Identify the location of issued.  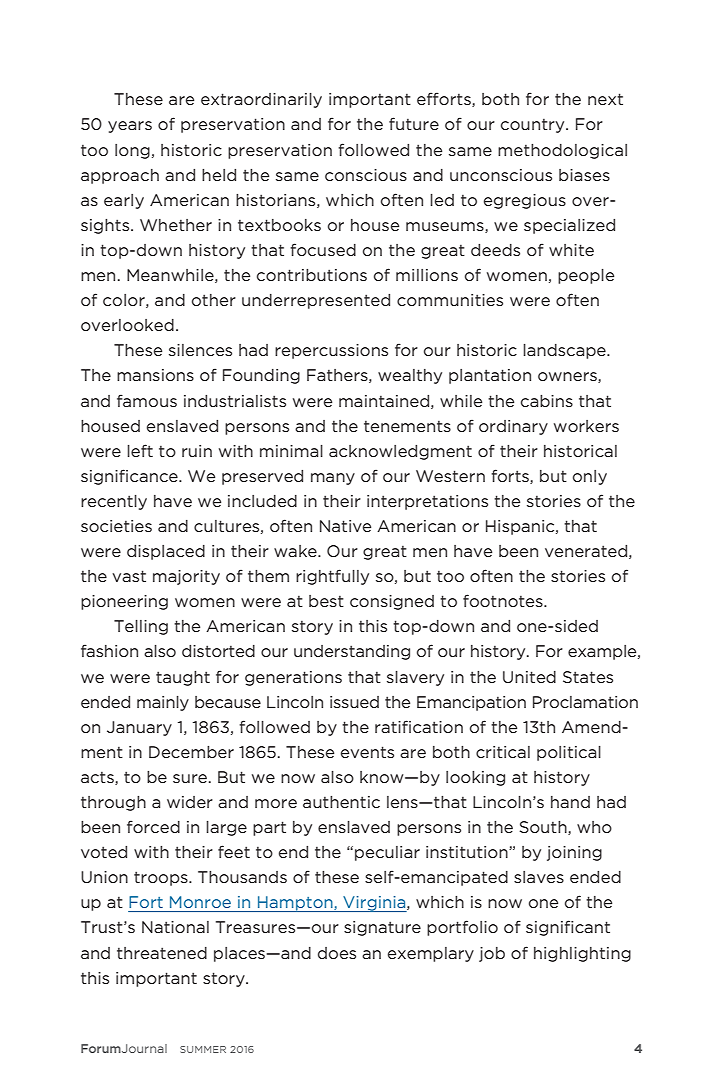
(354, 702).
